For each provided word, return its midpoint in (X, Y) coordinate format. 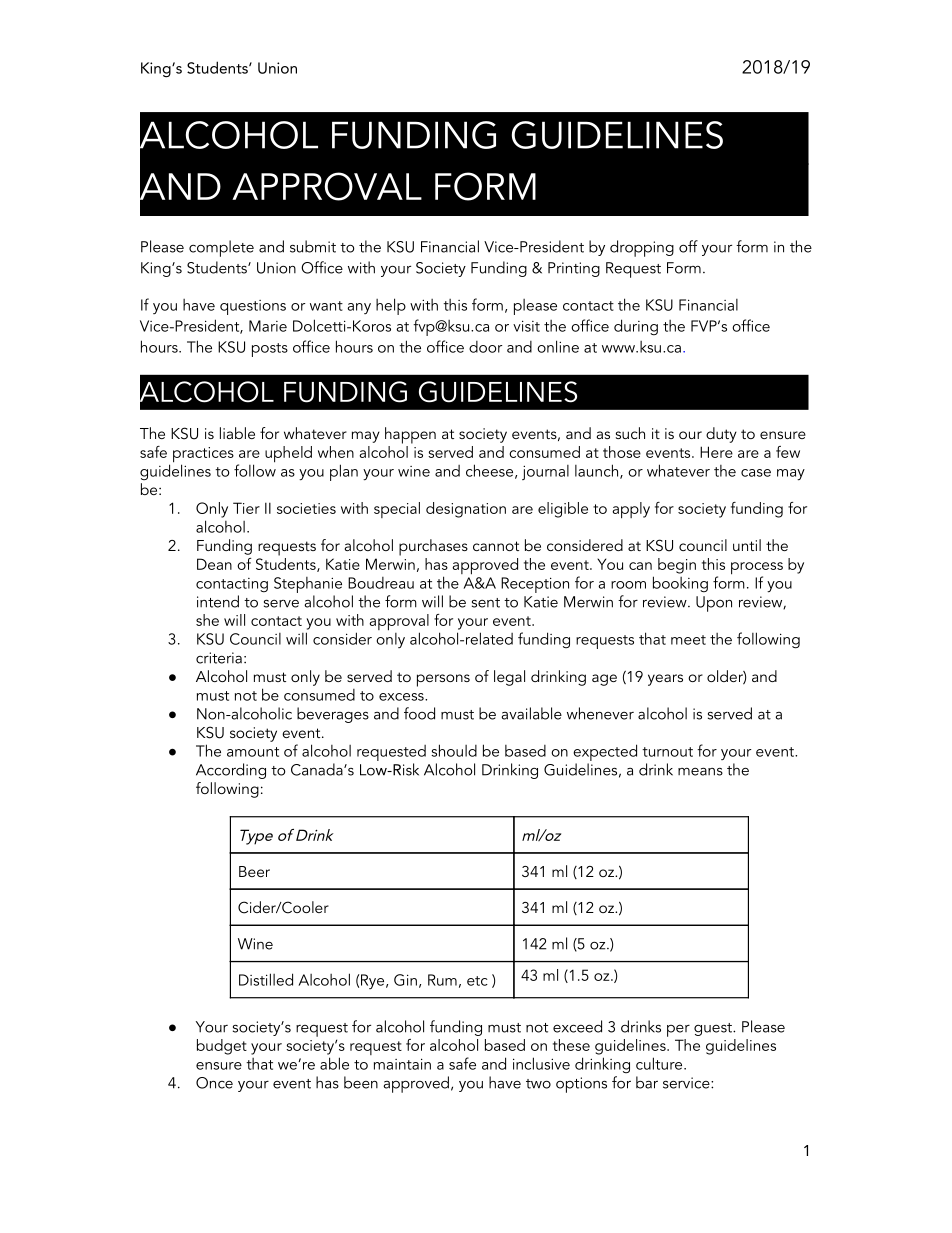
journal (545, 472)
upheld (288, 454)
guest (714, 1029)
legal (509, 678)
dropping (642, 248)
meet (688, 640)
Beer (254, 871)
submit (313, 246)
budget (222, 1047)
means (700, 771)
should (454, 750)
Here (716, 452)
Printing (574, 269)
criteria (219, 658)
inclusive (541, 1063)
